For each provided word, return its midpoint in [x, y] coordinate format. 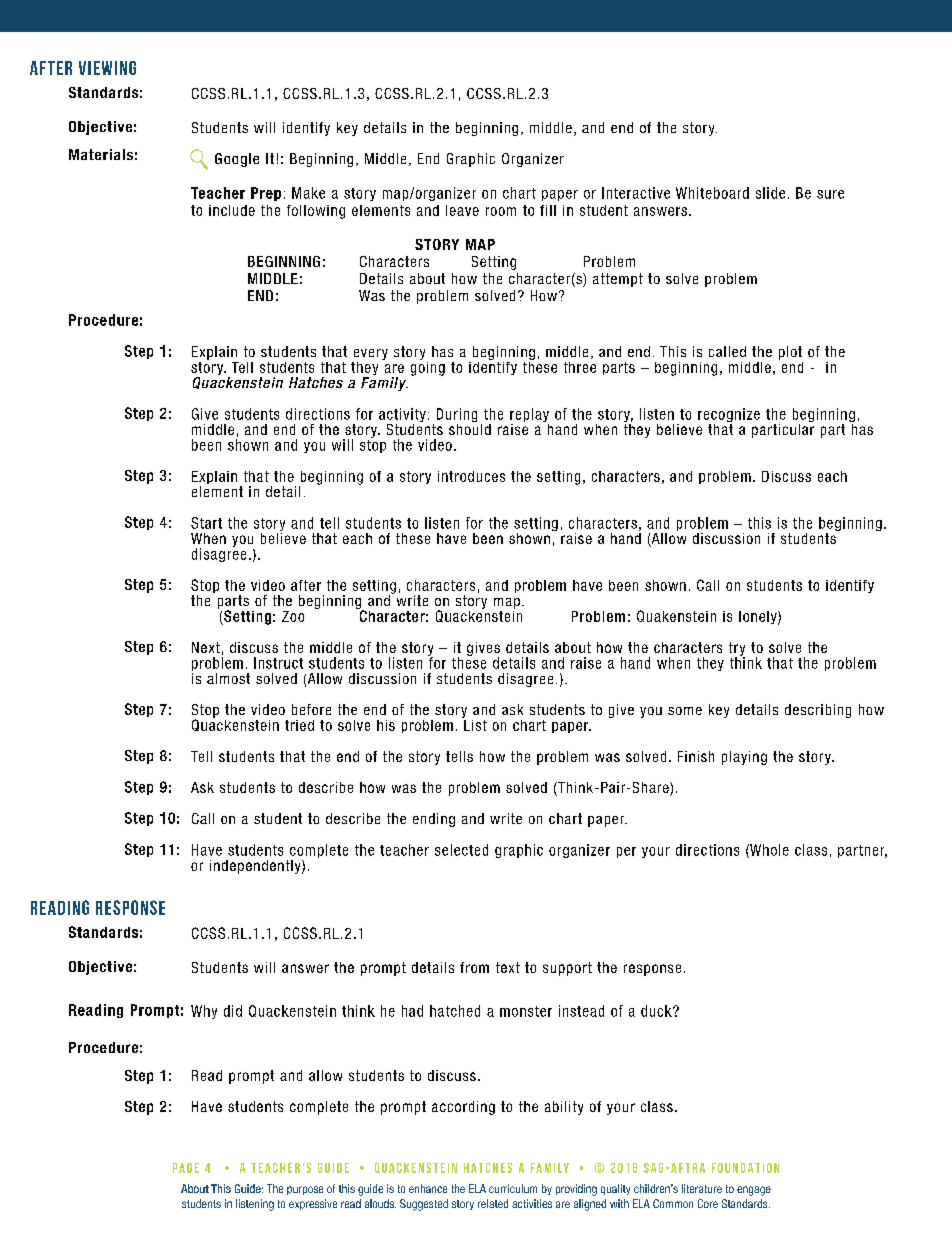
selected [461, 850]
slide [770, 193]
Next [206, 647]
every [371, 354]
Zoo [293, 616]
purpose [305, 1190]
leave [462, 210]
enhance [428, 1188]
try [737, 650]
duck [657, 1011]
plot [790, 353]
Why [204, 1012]
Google [237, 160]
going [428, 367]
